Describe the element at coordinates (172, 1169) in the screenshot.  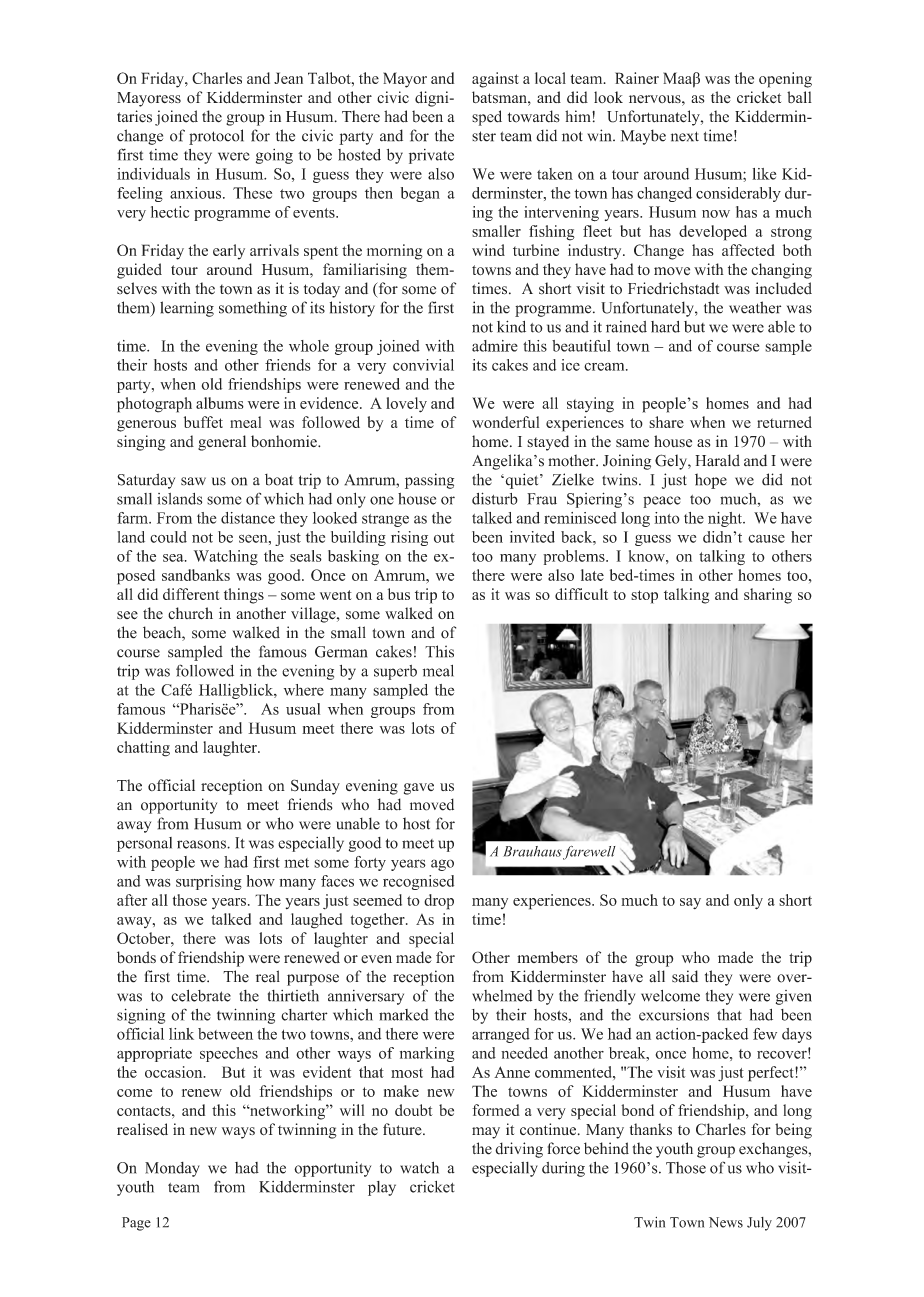
I see `Monday` at that location.
